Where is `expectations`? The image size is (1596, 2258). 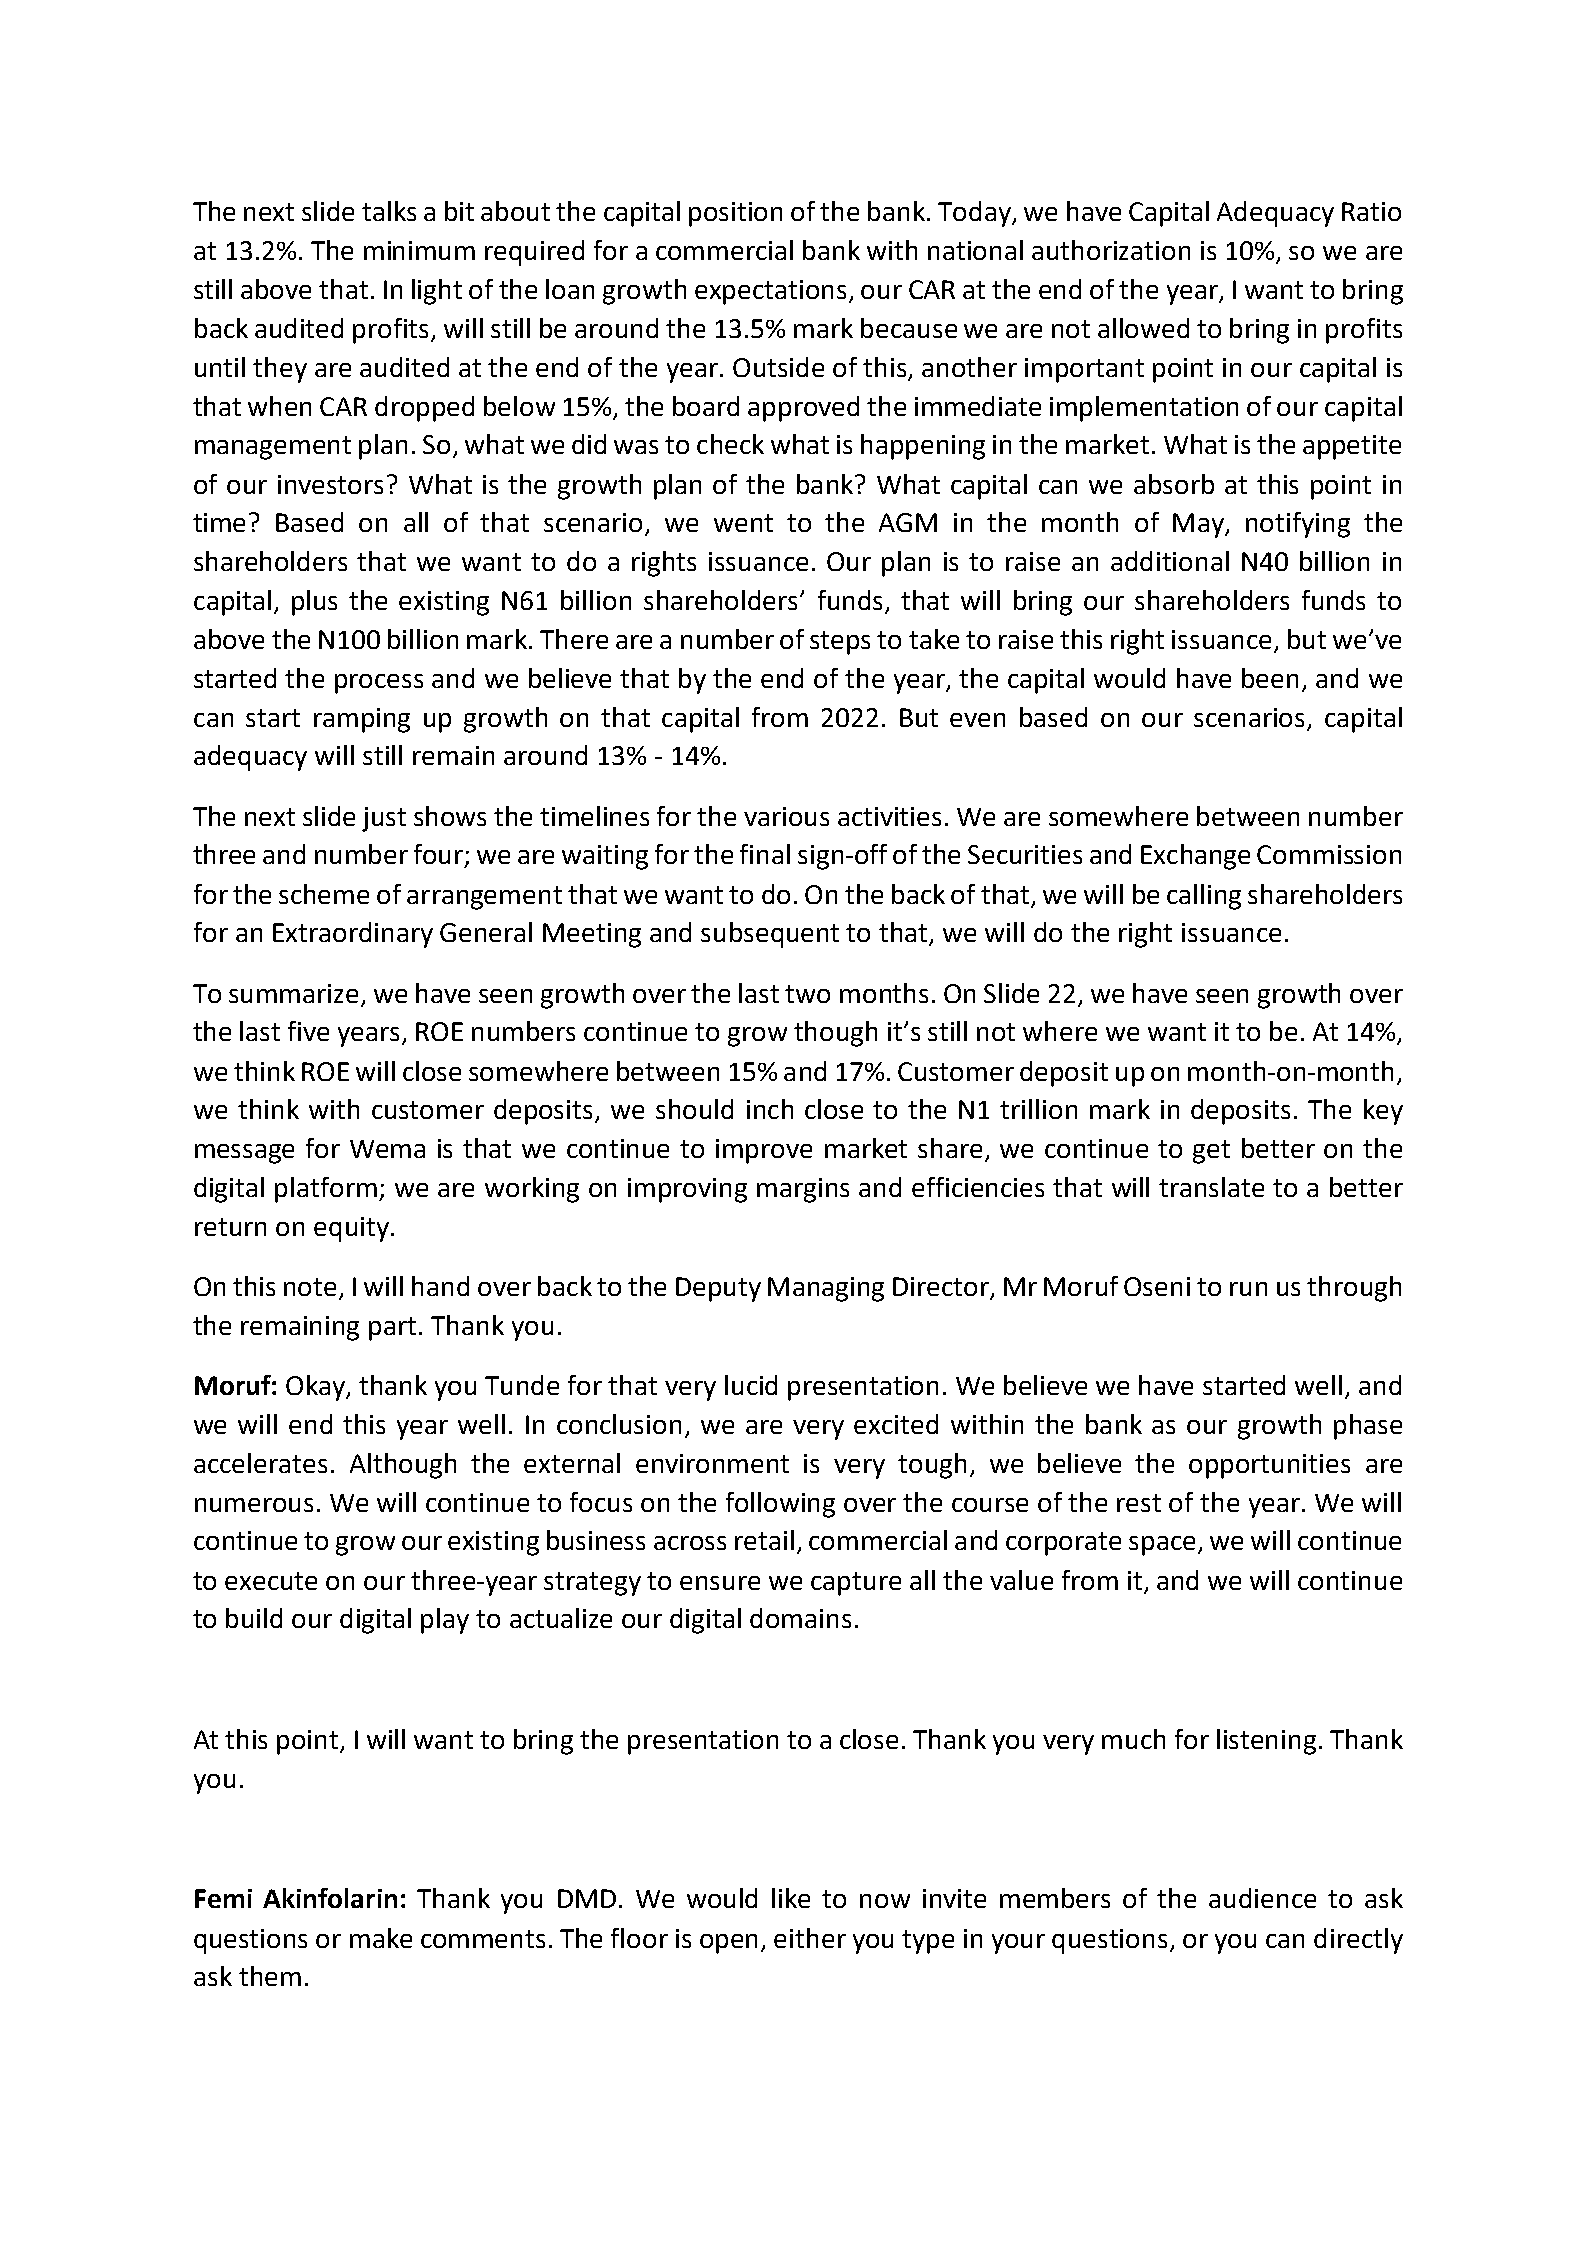 expectations is located at coordinates (772, 292).
